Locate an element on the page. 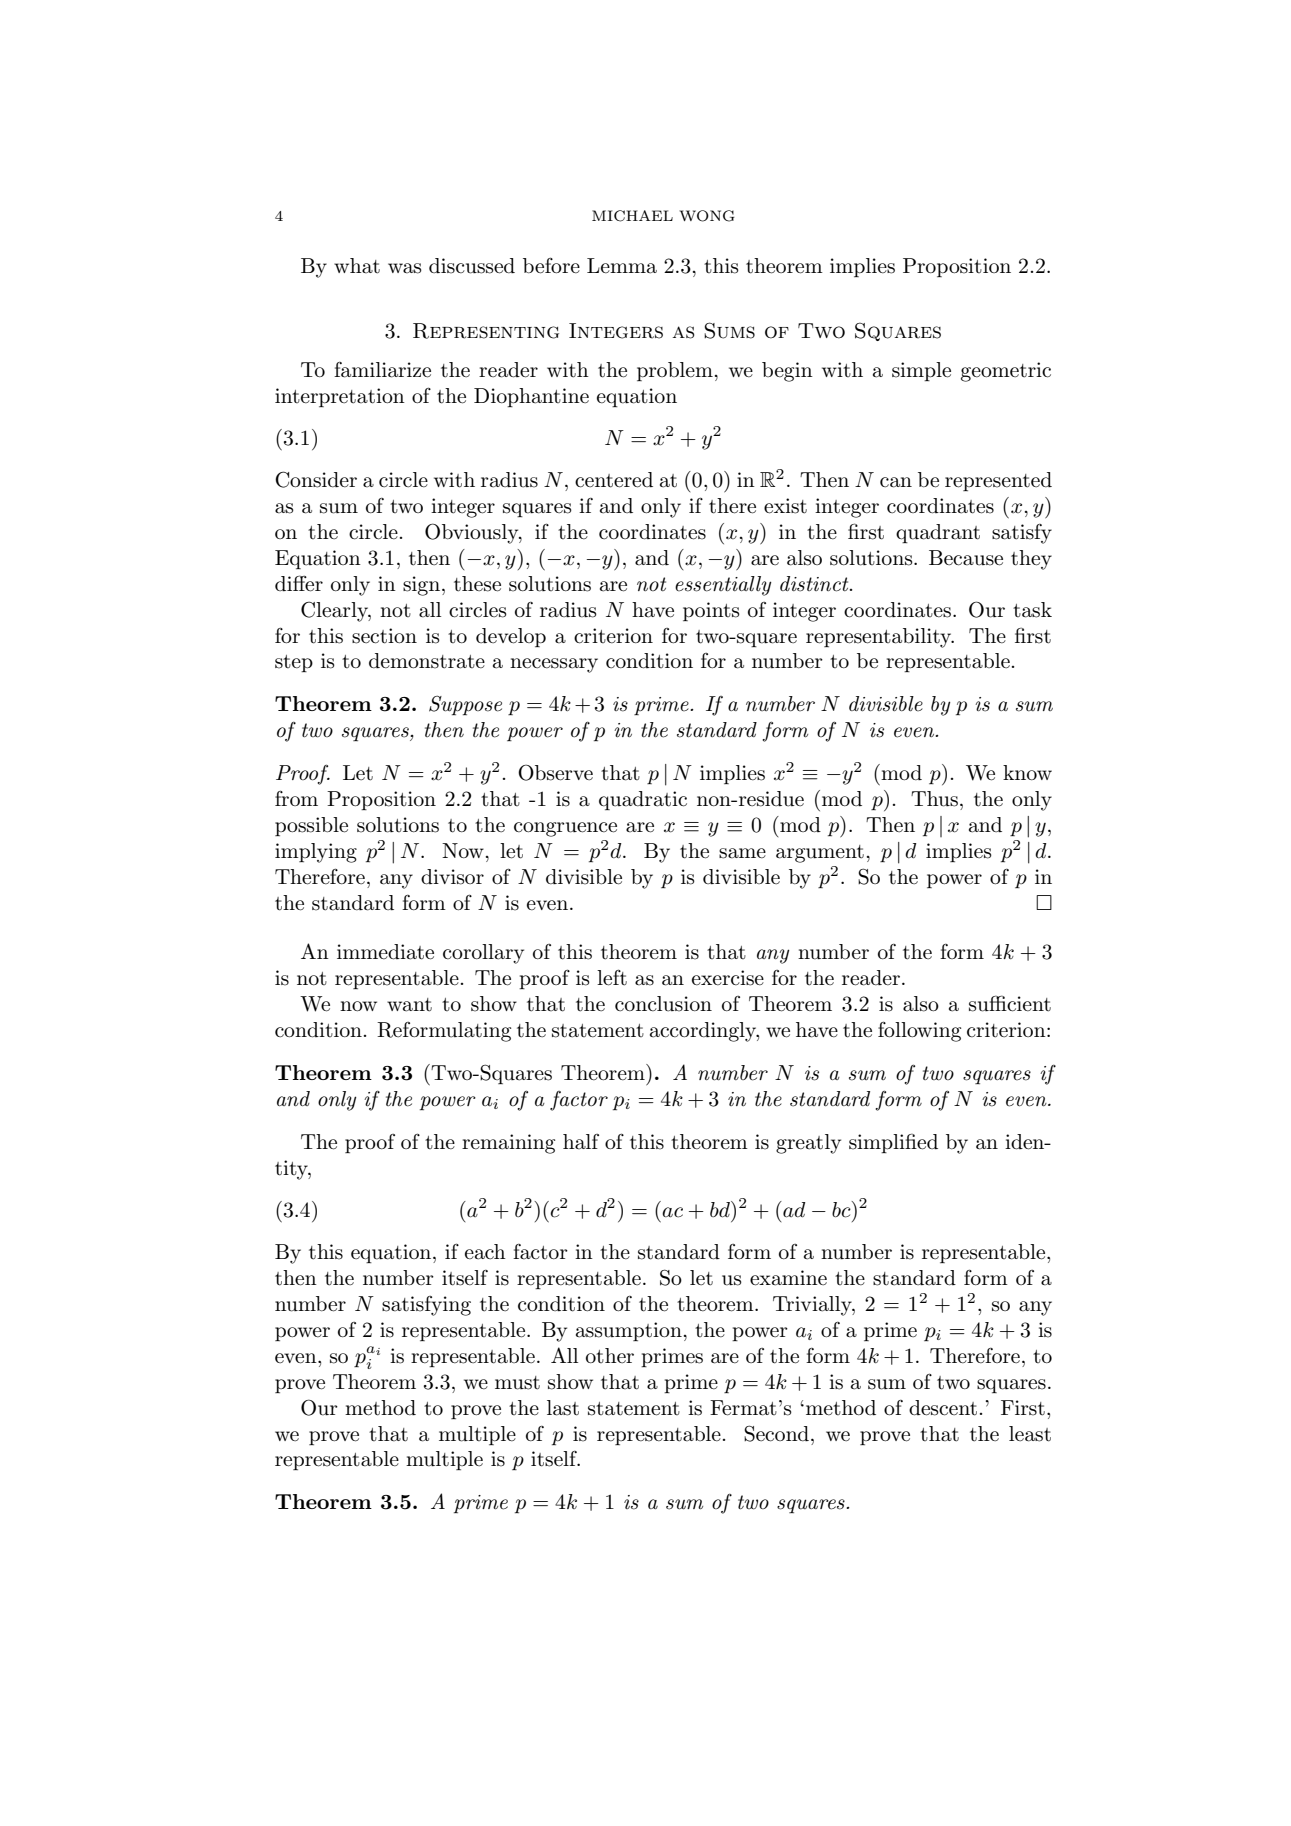 The height and width of the document is (1826, 1291). other is located at coordinates (610, 1355).
